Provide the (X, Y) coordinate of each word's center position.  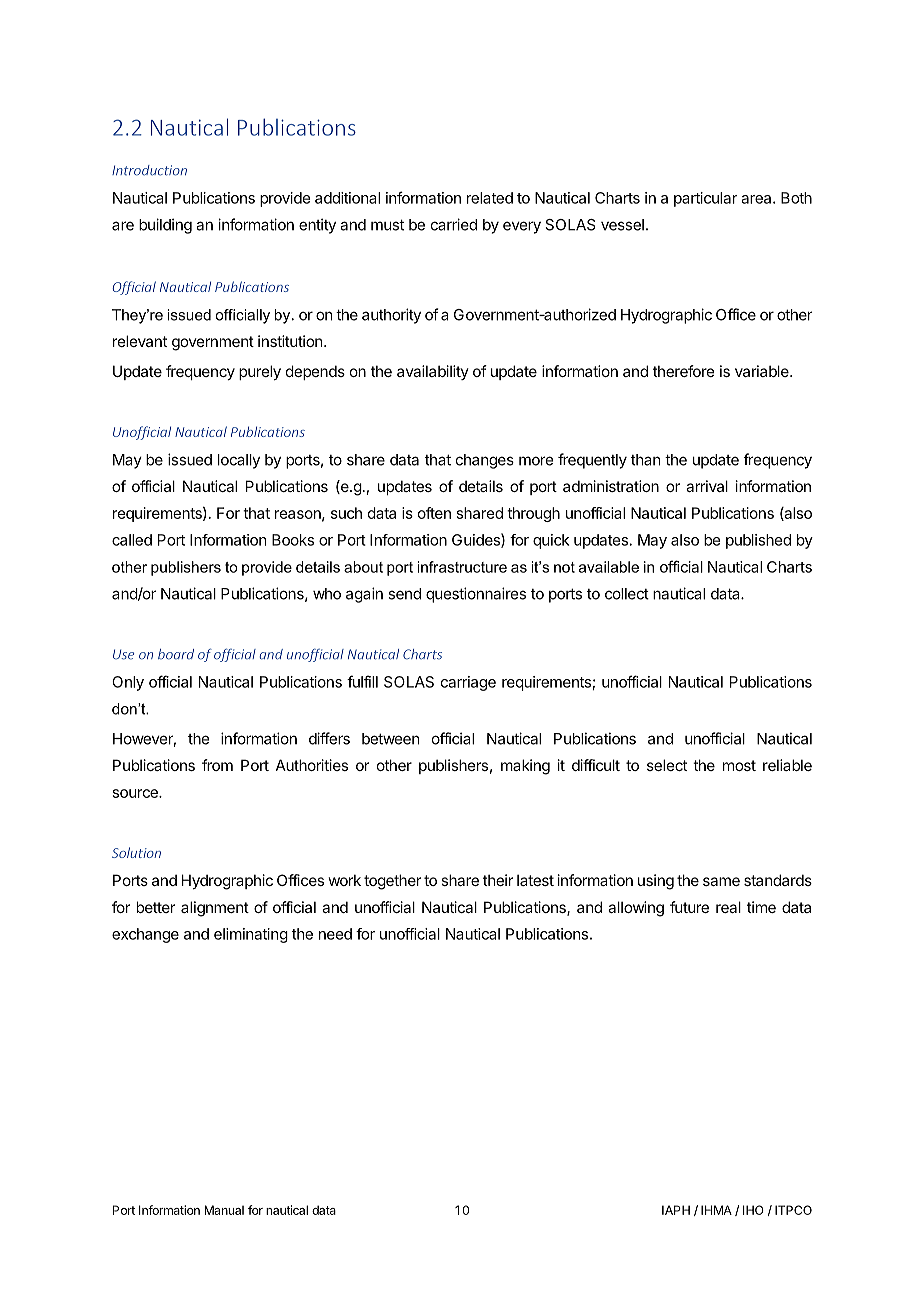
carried (454, 224)
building (165, 226)
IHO (753, 1210)
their (498, 880)
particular (706, 199)
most (739, 765)
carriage (468, 683)
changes (485, 461)
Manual (224, 1210)
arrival (707, 486)
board (176, 654)
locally (239, 461)
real (728, 907)
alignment (215, 909)
